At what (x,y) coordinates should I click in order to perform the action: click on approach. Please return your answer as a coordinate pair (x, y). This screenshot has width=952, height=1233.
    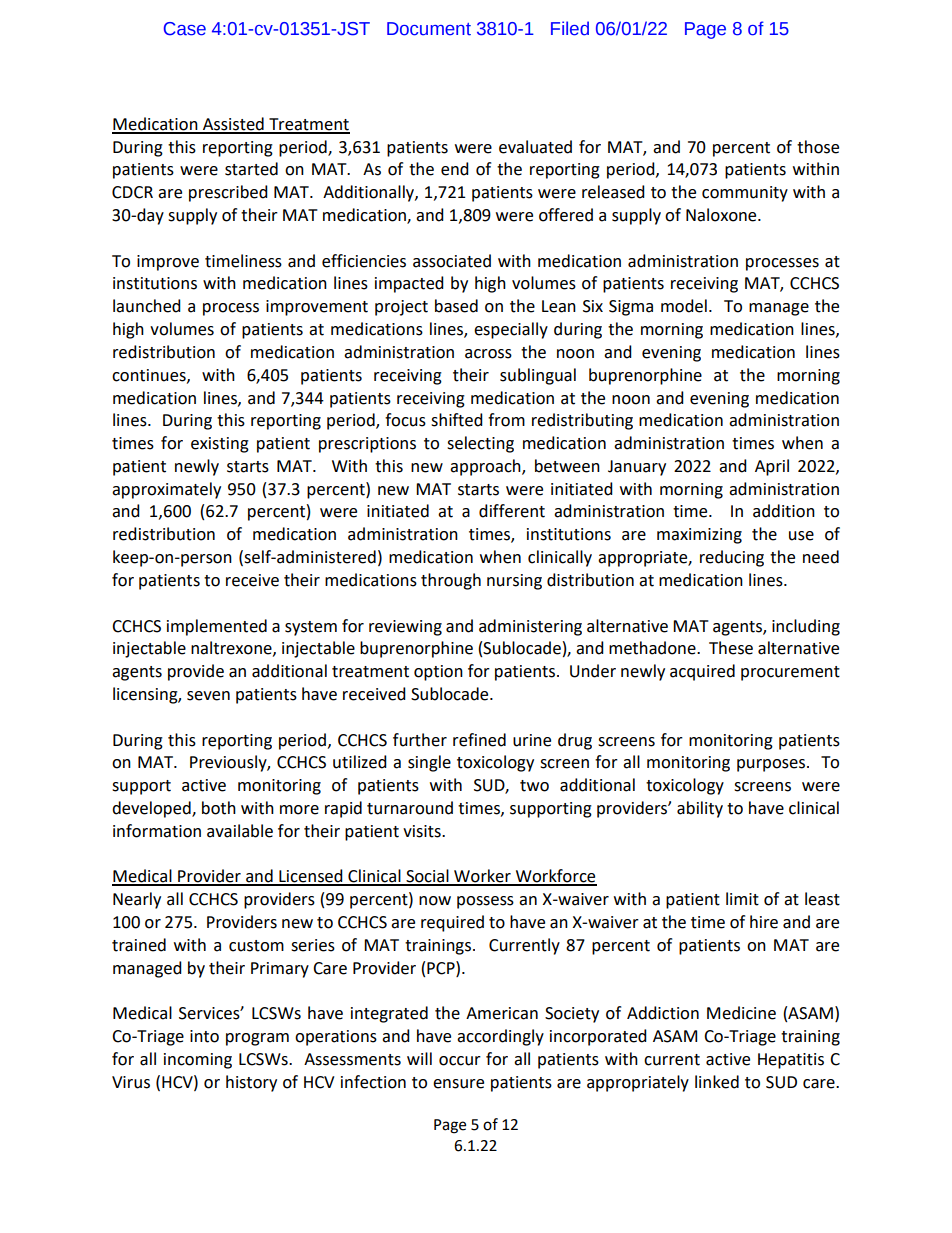
    Looking at the image, I should click on (486, 467).
